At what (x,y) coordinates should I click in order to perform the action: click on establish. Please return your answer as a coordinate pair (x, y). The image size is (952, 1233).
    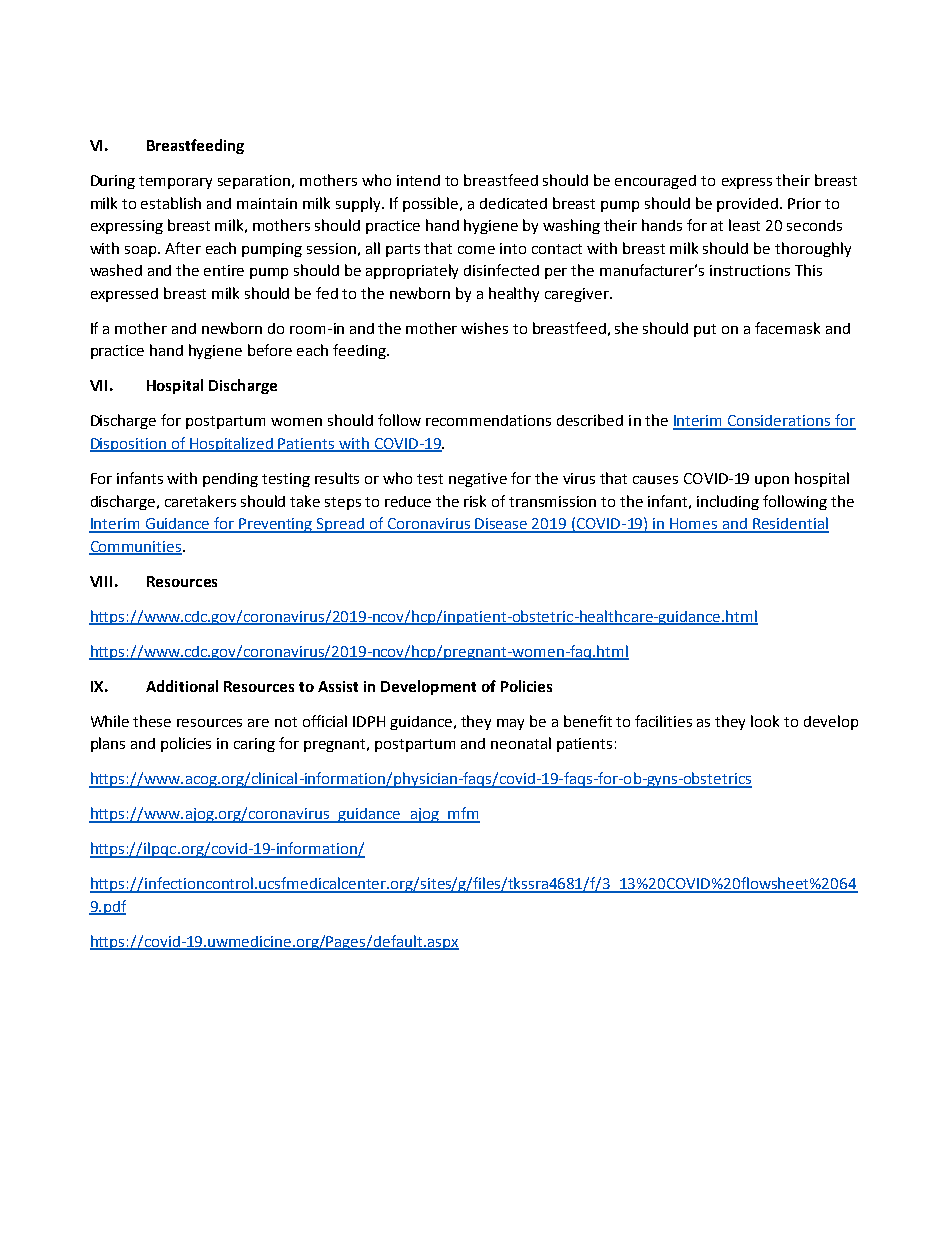
    Looking at the image, I should click on (171, 203).
